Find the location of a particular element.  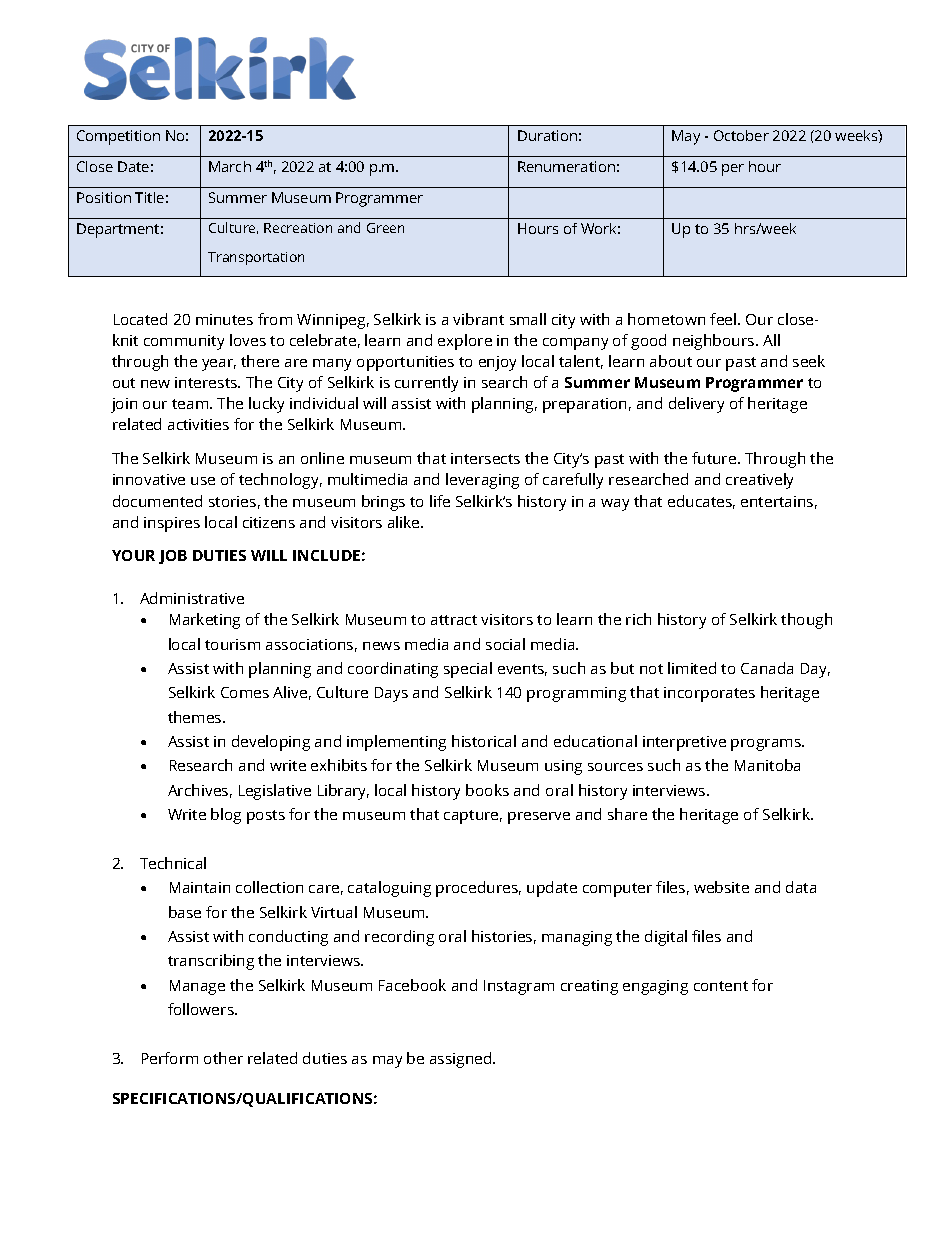

attract is located at coordinates (454, 620).
